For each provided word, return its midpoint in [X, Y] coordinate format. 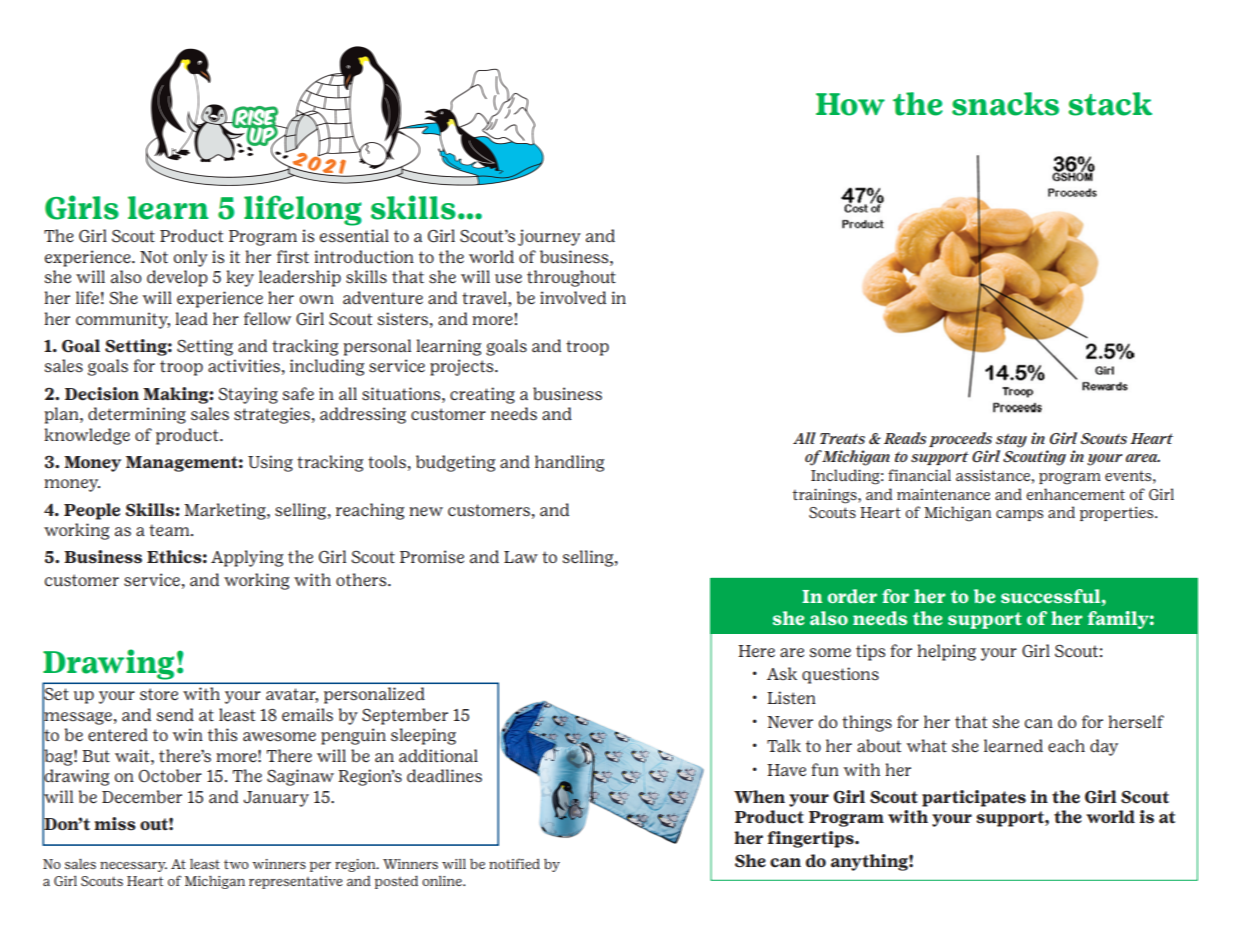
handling [569, 463]
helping [946, 652]
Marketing [226, 511]
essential [354, 236]
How [850, 104]
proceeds [960, 439]
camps [1019, 515]
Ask [782, 673]
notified [514, 863]
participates [974, 798]
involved [573, 298]
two [236, 864]
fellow [267, 318]
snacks [1005, 104]
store [159, 694]
